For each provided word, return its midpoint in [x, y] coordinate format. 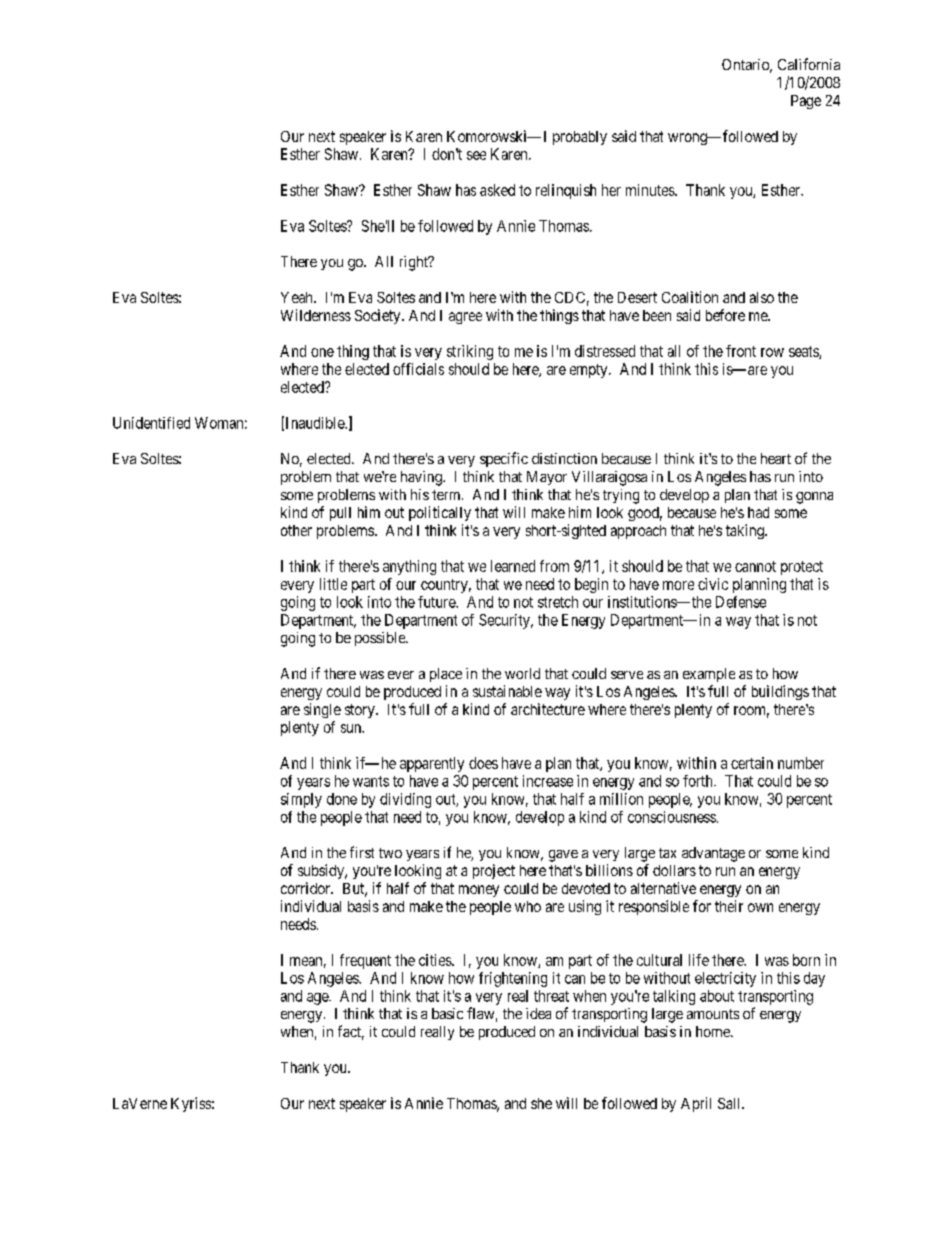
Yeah [298, 297]
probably [580, 138]
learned [513, 566]
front [741, 351]
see [476, 155]
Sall [730, 1103]
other [296, 530]
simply [301, 800]
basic [447, 1013]
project [494, 871]
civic [713, 584]
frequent [365, 961]
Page [806, 102]
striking [470, 352]
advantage [713, 854]
